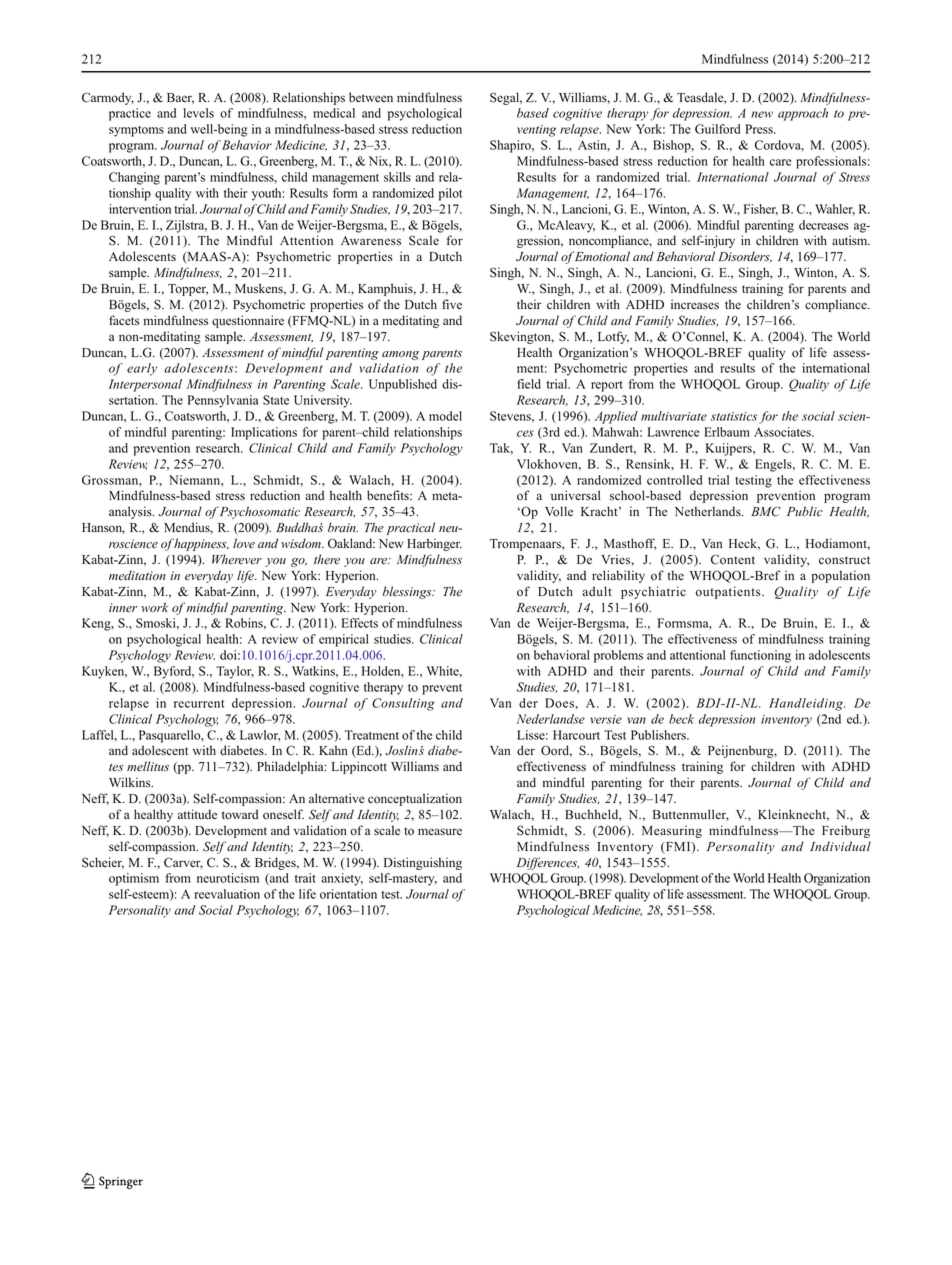  Describe the element at coordinates (840, 846) in the document. I see `Individual` at that location.
